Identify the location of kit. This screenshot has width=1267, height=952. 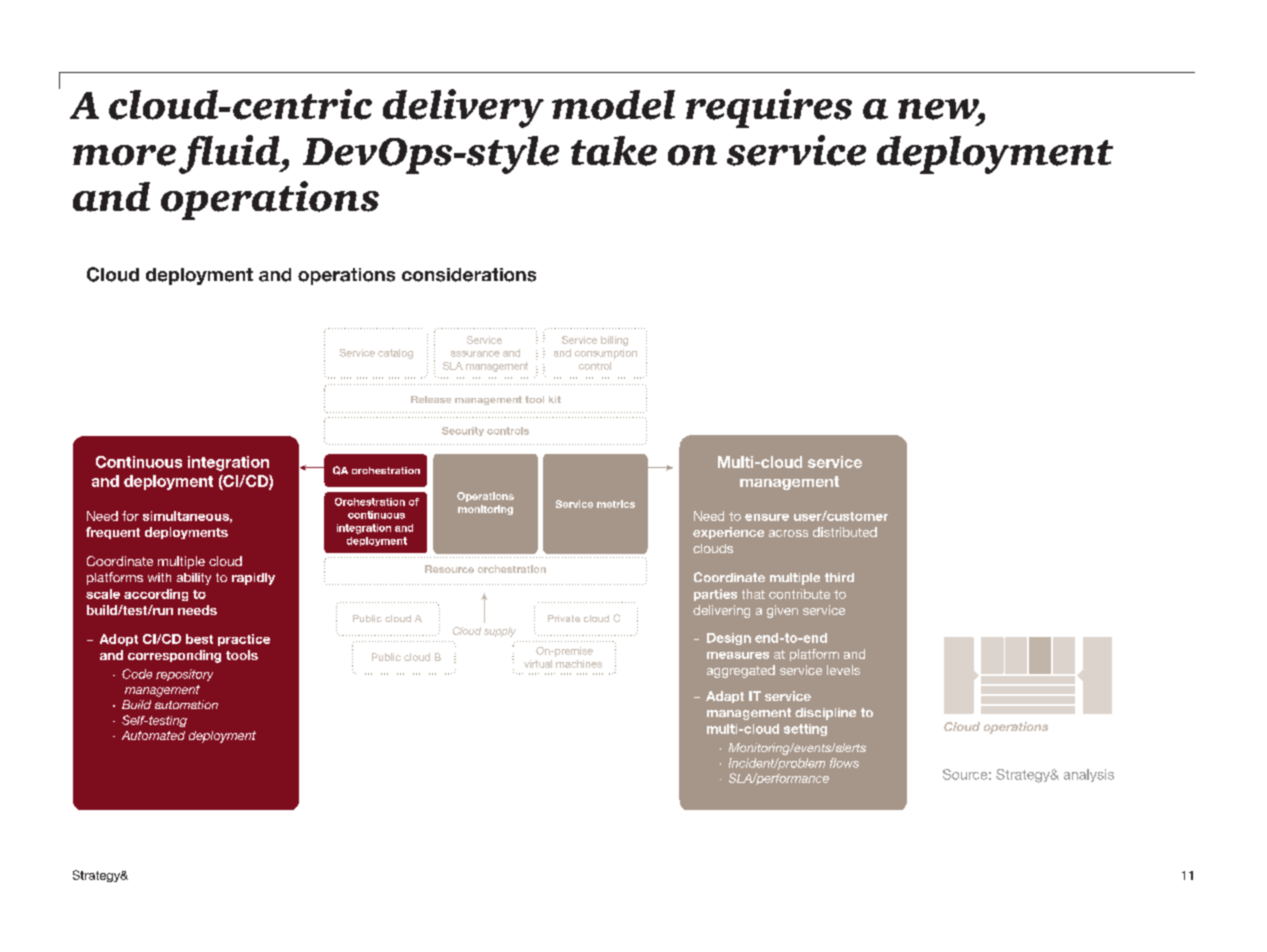
(555, 399).
